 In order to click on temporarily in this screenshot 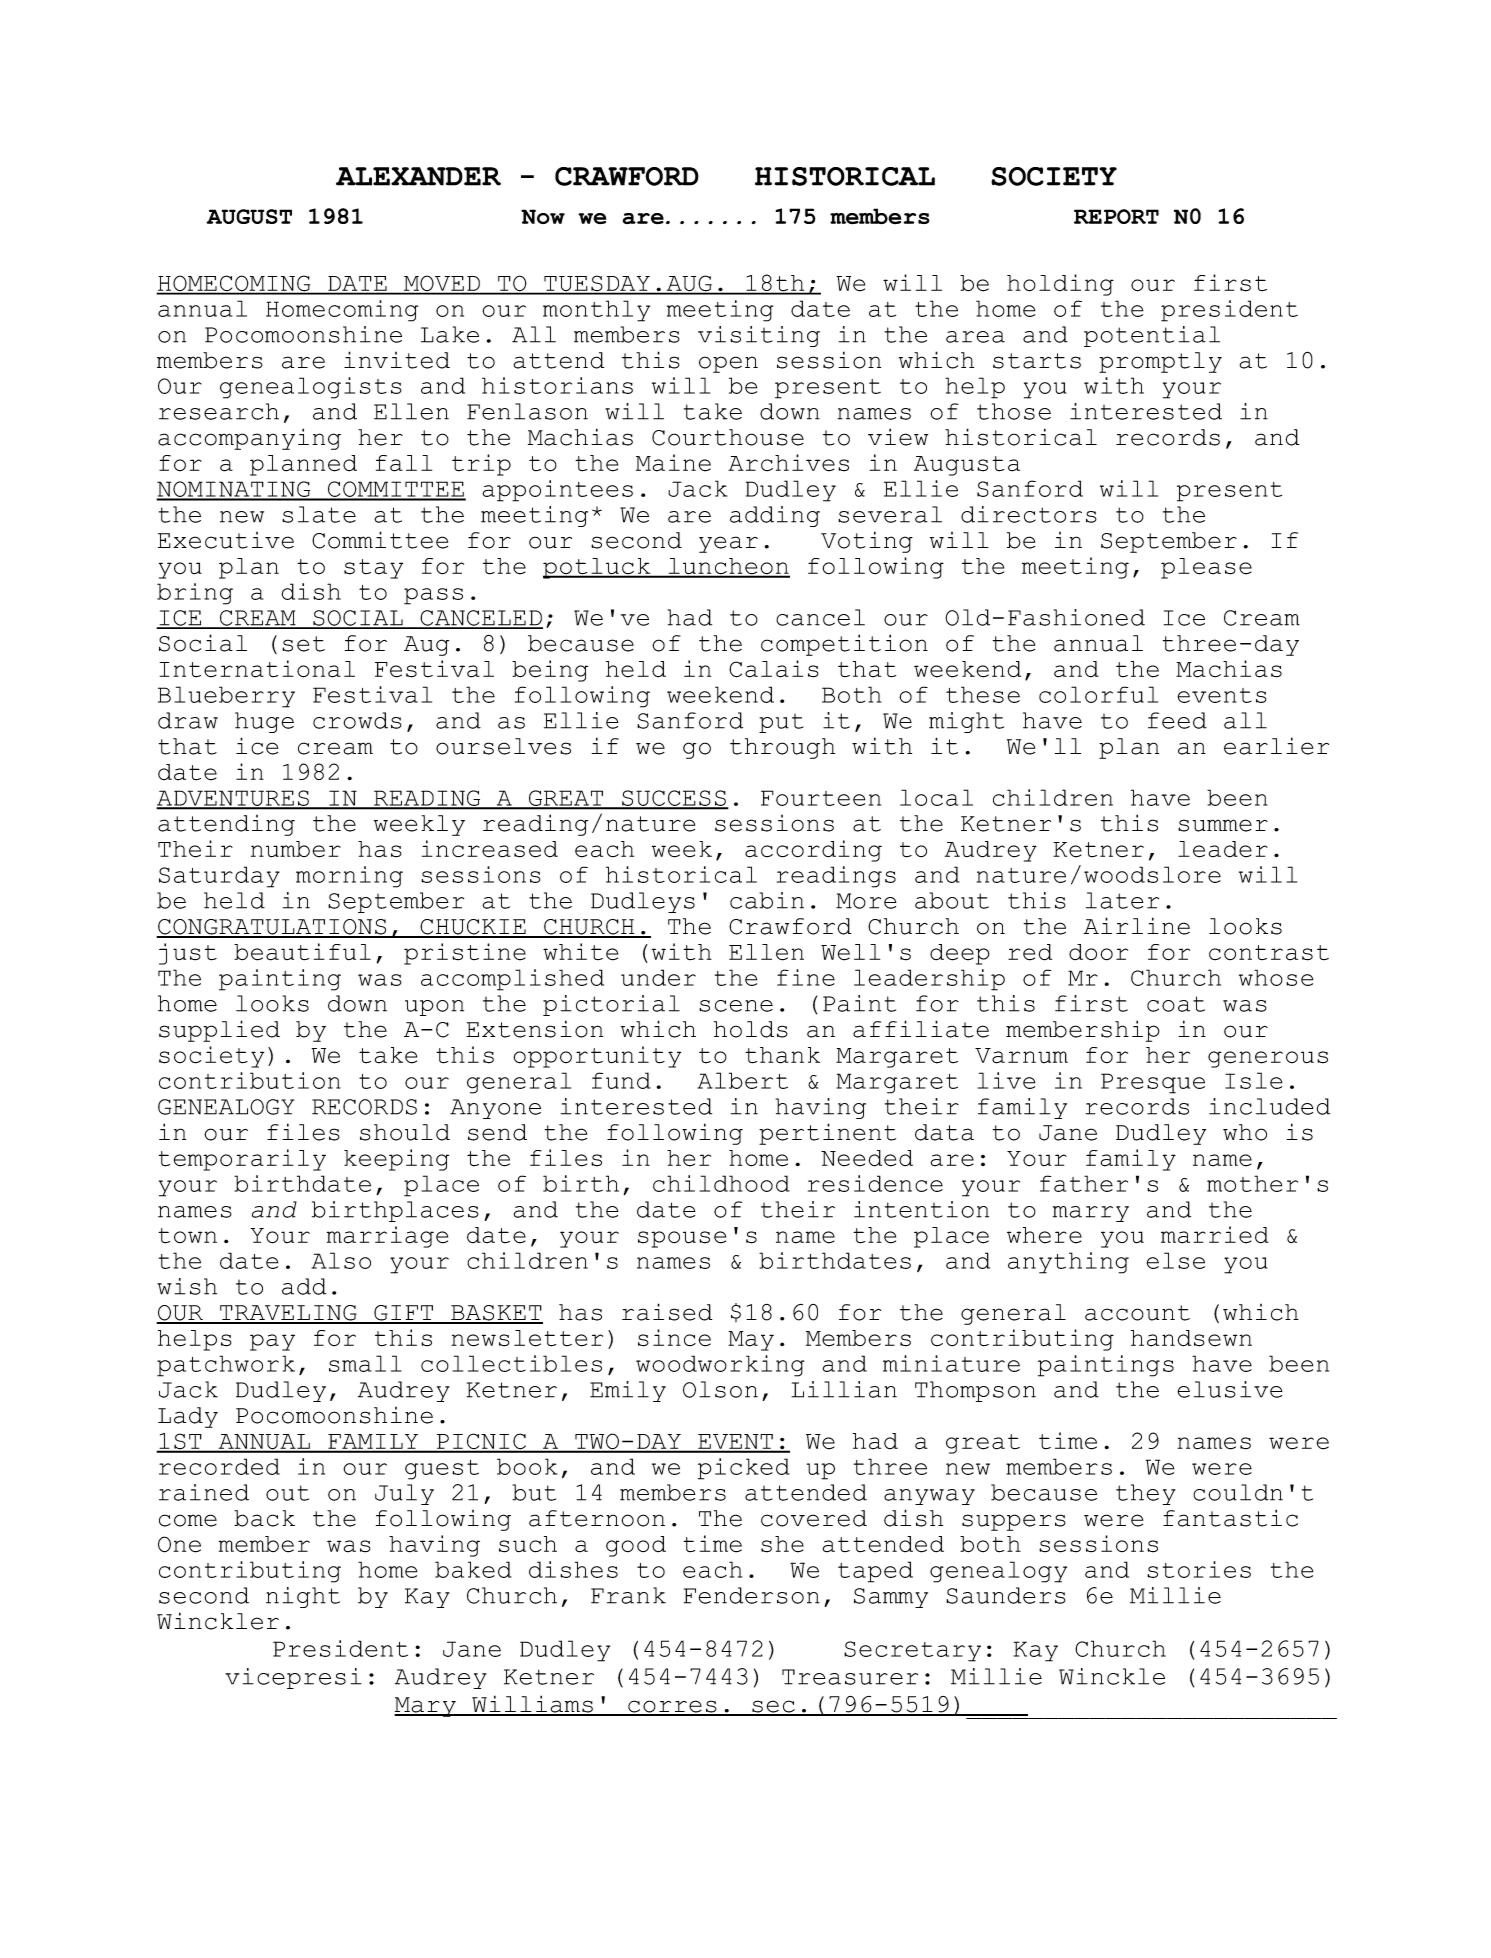, I will do `click(242, 1160)`.
